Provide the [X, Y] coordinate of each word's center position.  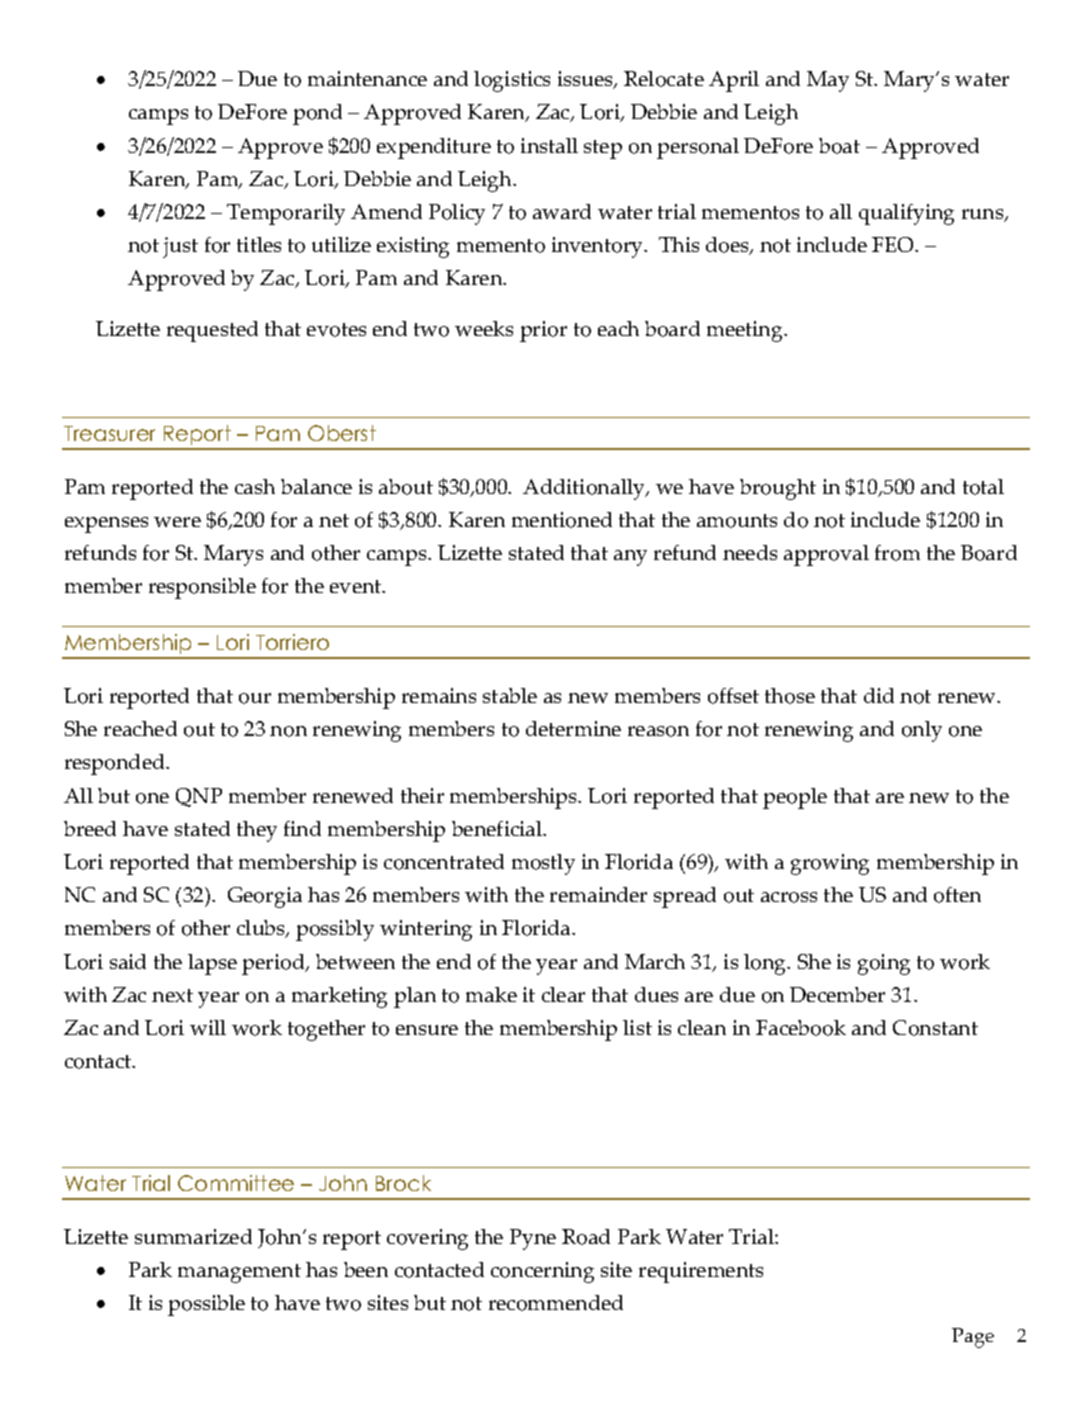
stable [510, 695]
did [879, 695]
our [255, 698]
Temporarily [286, 214]
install [549, 145]
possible [206, 1305]
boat [839, 146]
